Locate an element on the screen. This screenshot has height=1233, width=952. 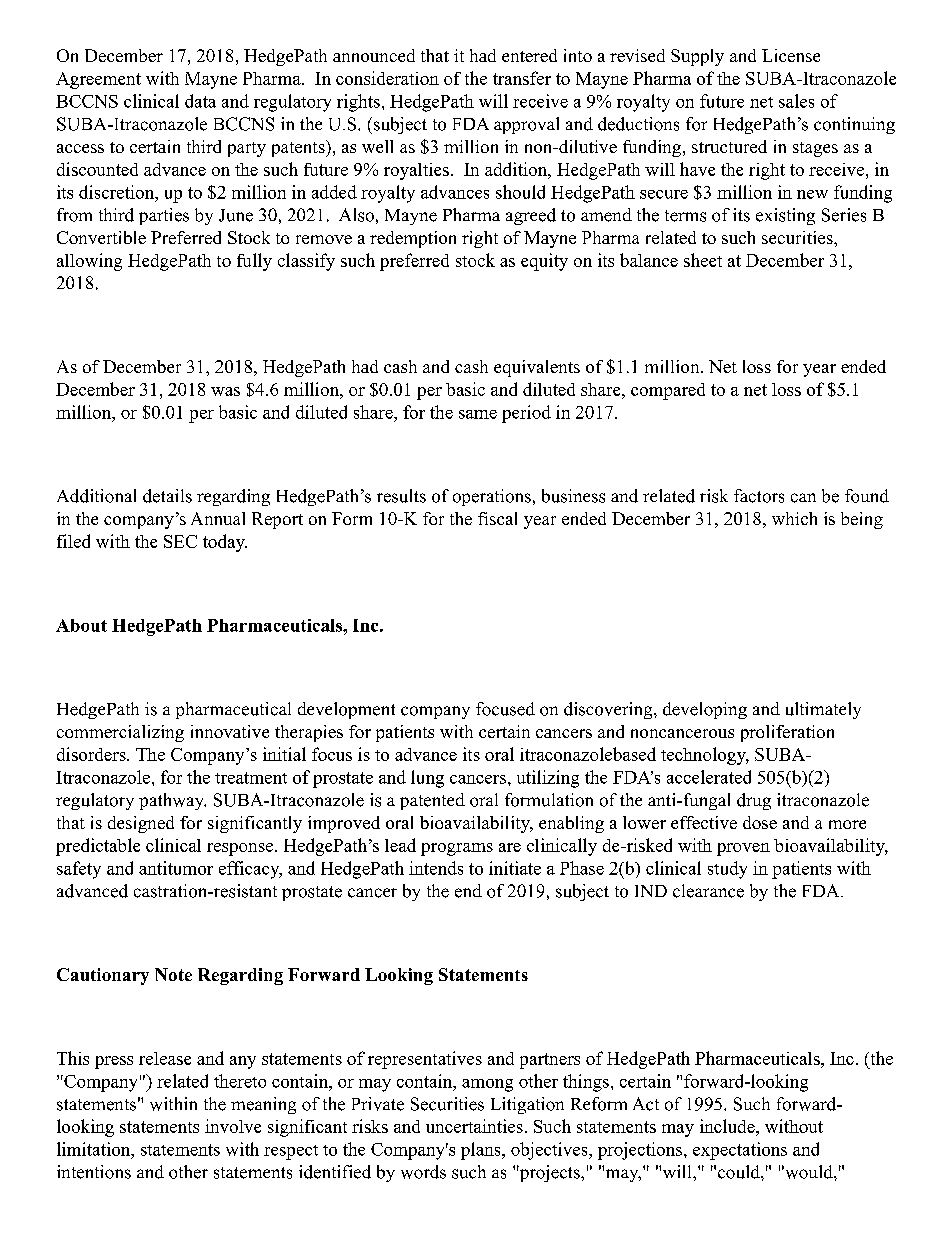
fiscal is located at coordinates (497, 518).
